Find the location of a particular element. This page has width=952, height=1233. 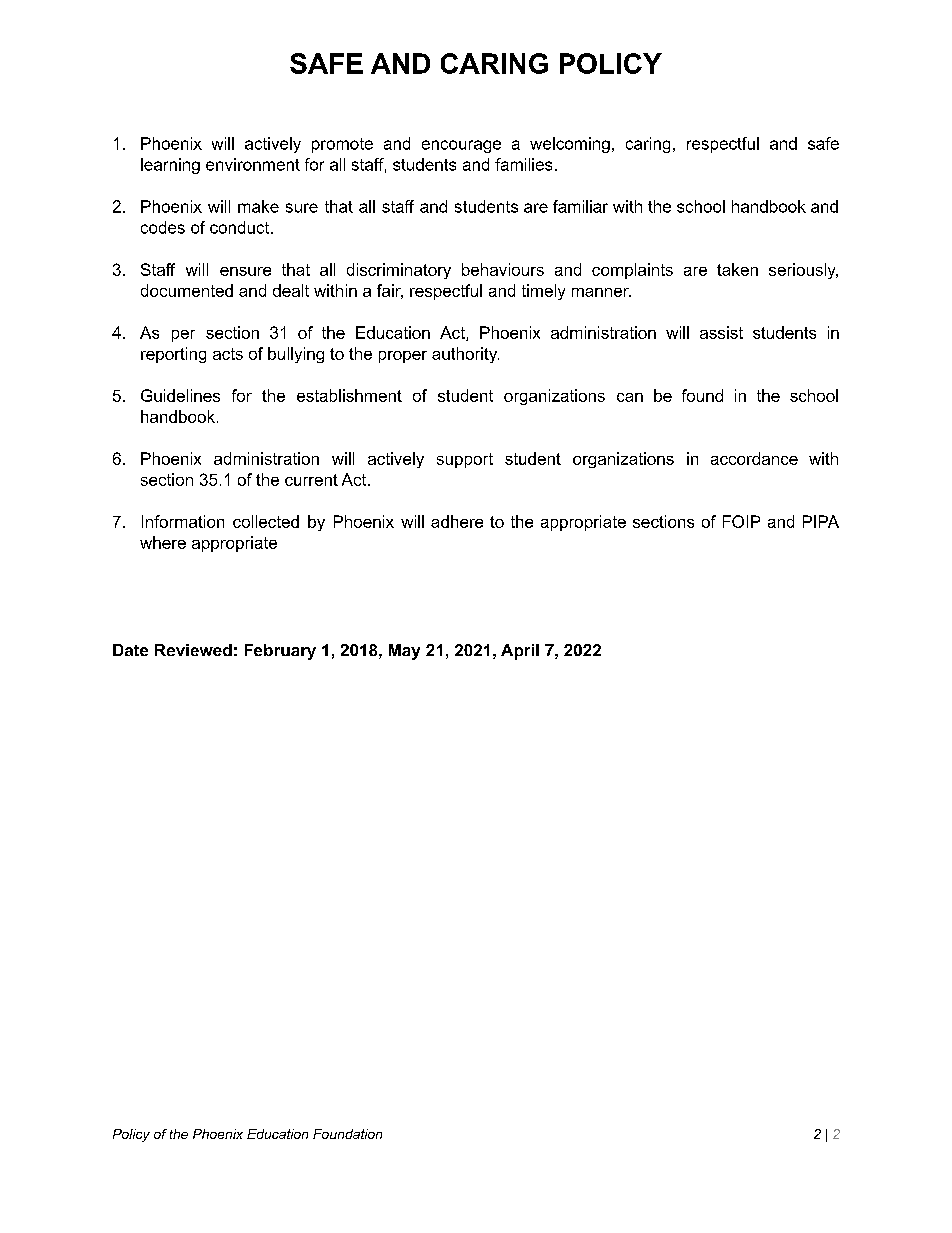

accordance is located at coordinates (754, 458).
